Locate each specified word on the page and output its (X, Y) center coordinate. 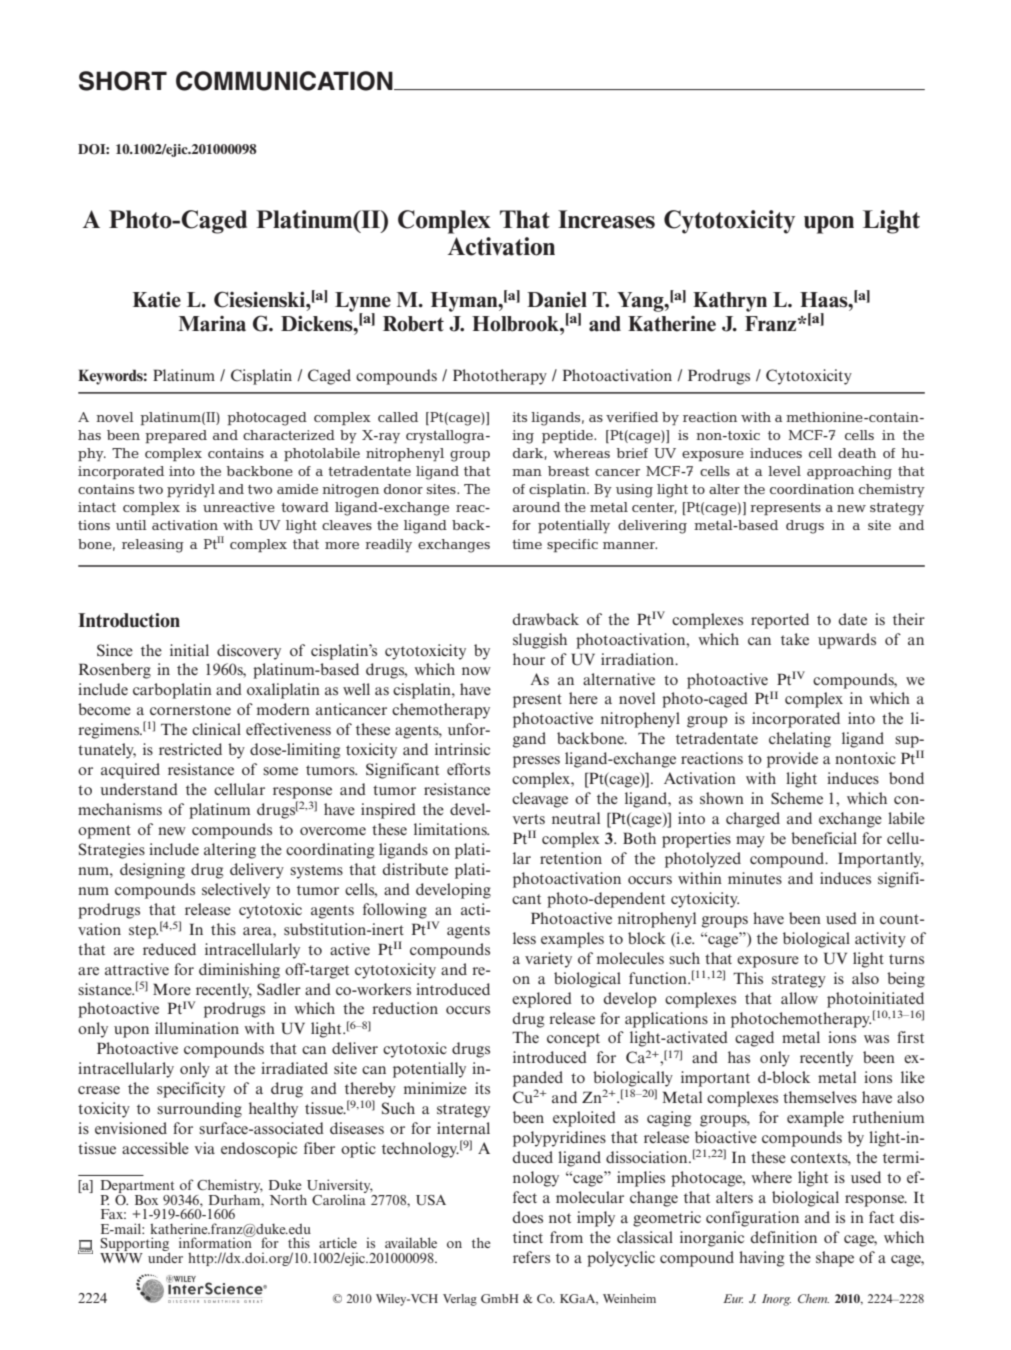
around (536, 507)
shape (835, 1259)
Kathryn (730, 302)
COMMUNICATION (285, 81)
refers (531, 1257)
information (216, 1241)
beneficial (824, 838)
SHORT (123, 81)
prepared (176, 437)
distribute (415, 869)
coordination (812, 489)
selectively (236, 891)
